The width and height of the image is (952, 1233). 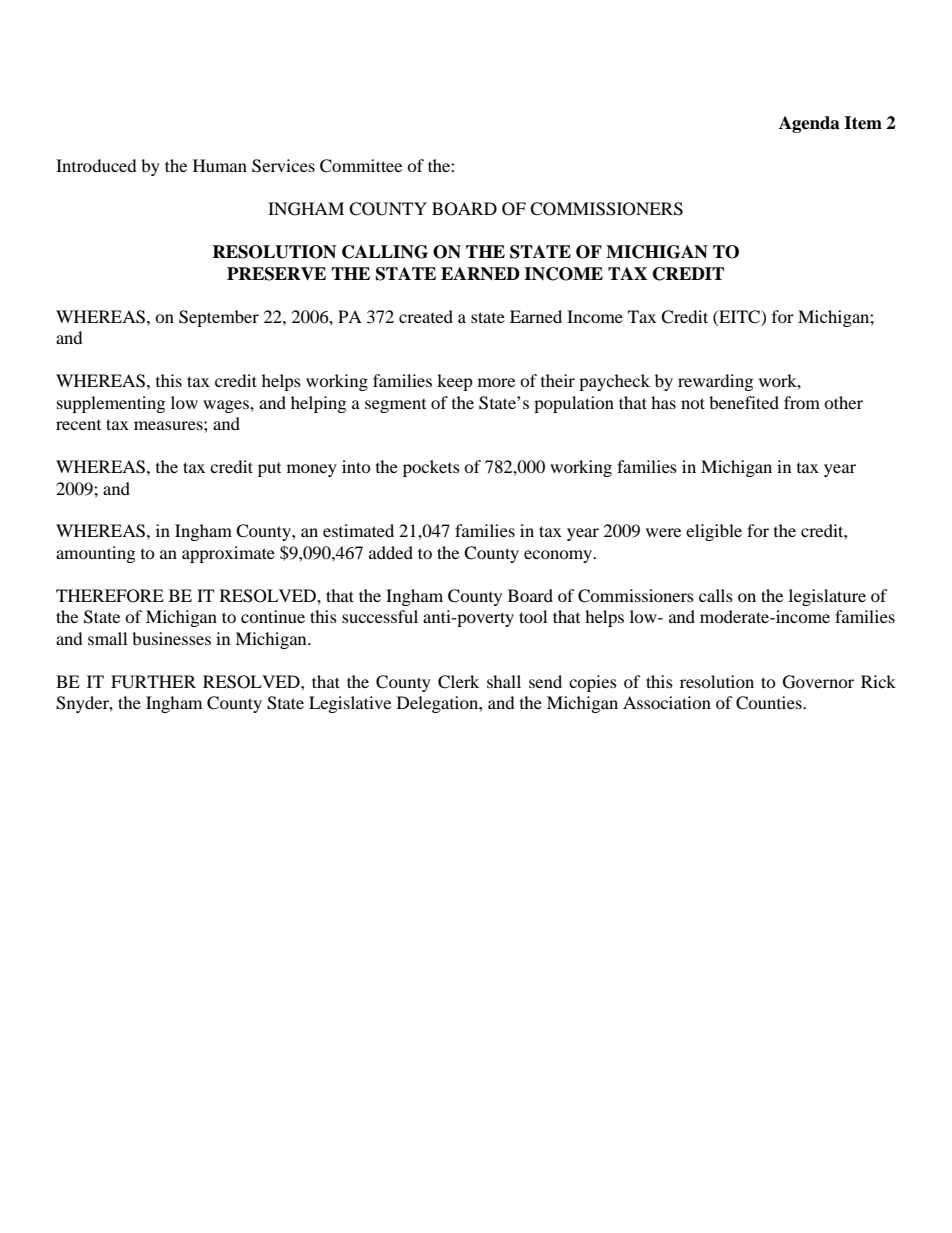 I want to click on Clerk, so click(x=458, y=682).
